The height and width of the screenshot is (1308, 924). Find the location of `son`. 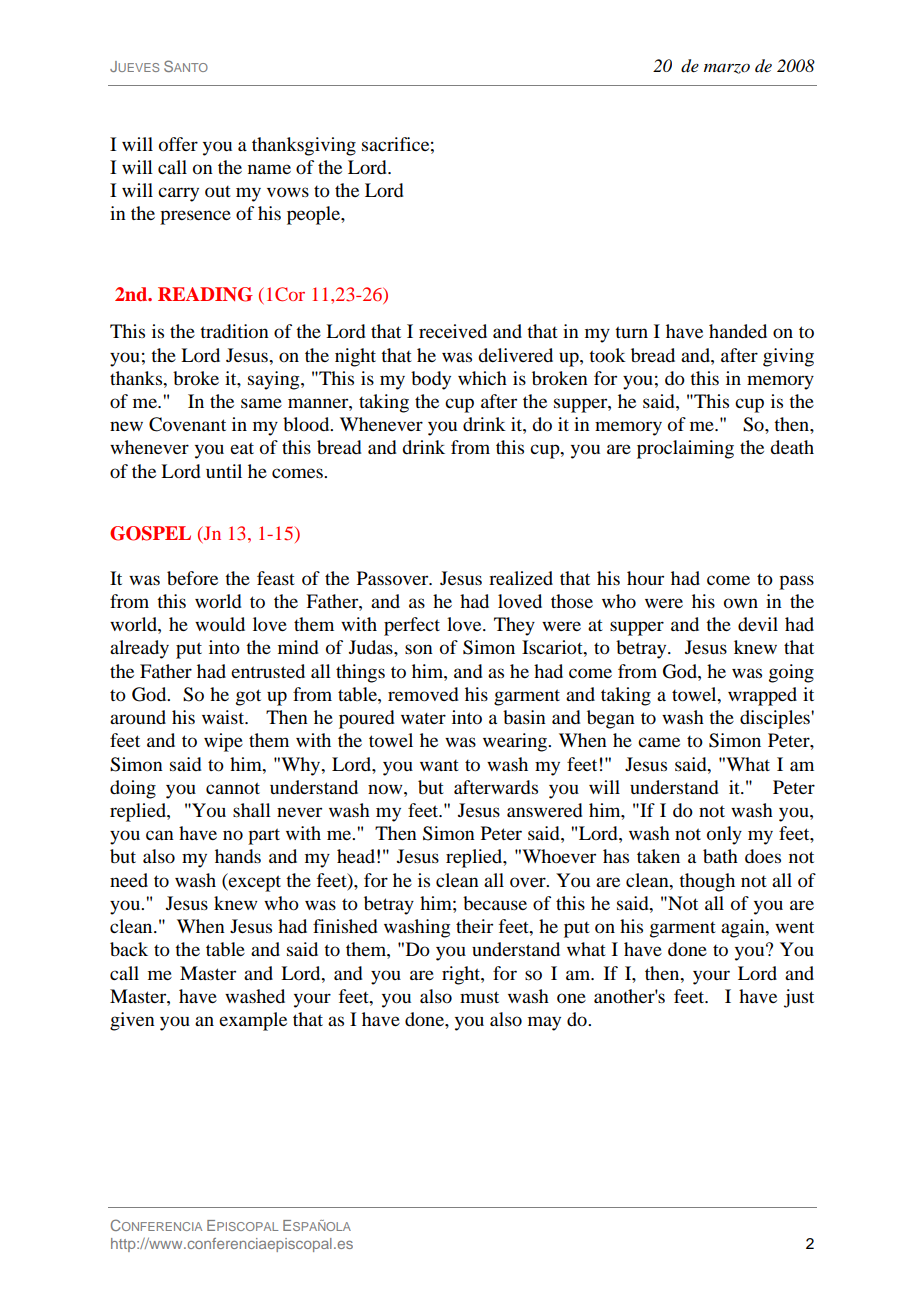

son is located at coordinates (419, 649).
